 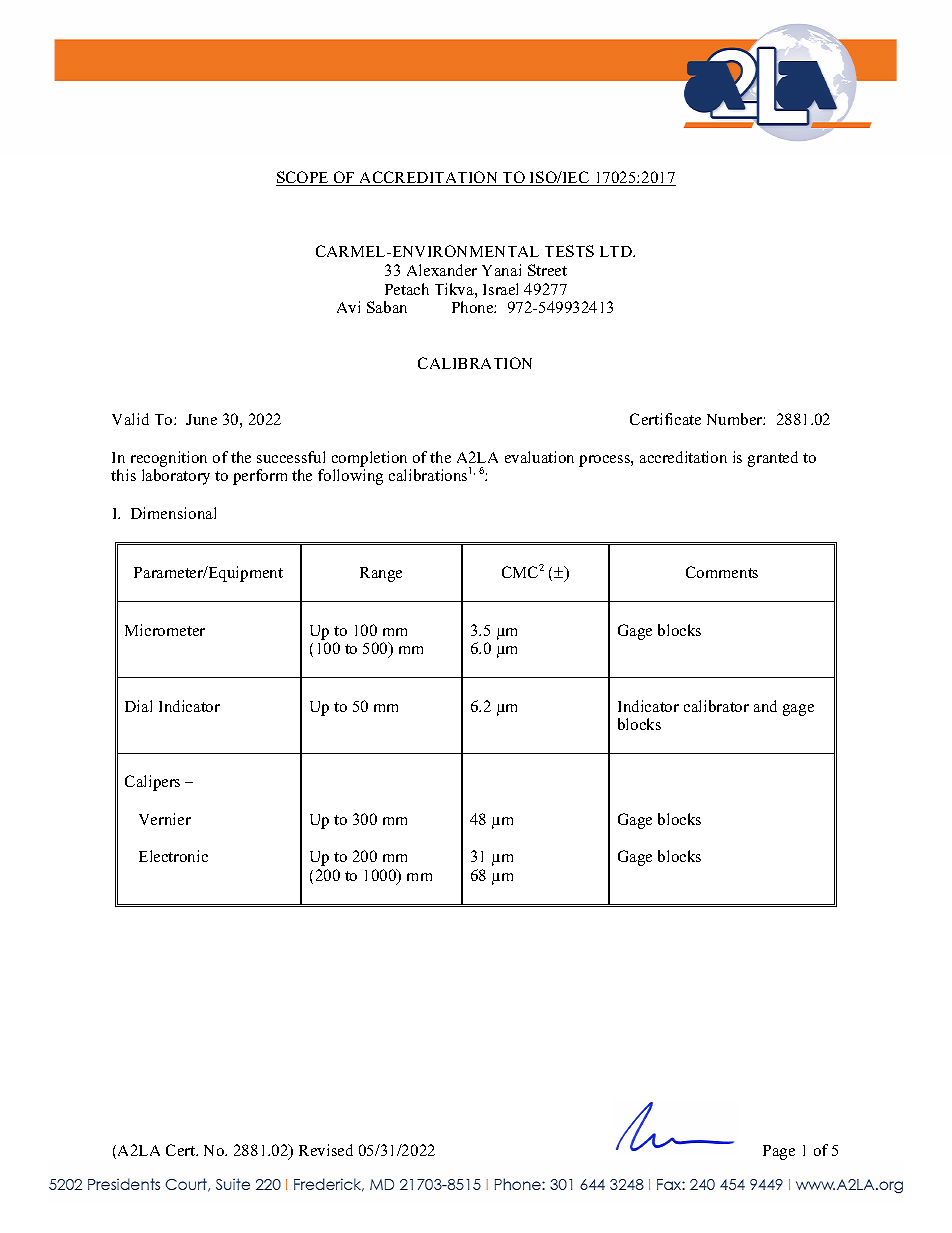 What do you see at coordinates (201, 419) in the image?
I see `June` at bounding box center [201, 419].
